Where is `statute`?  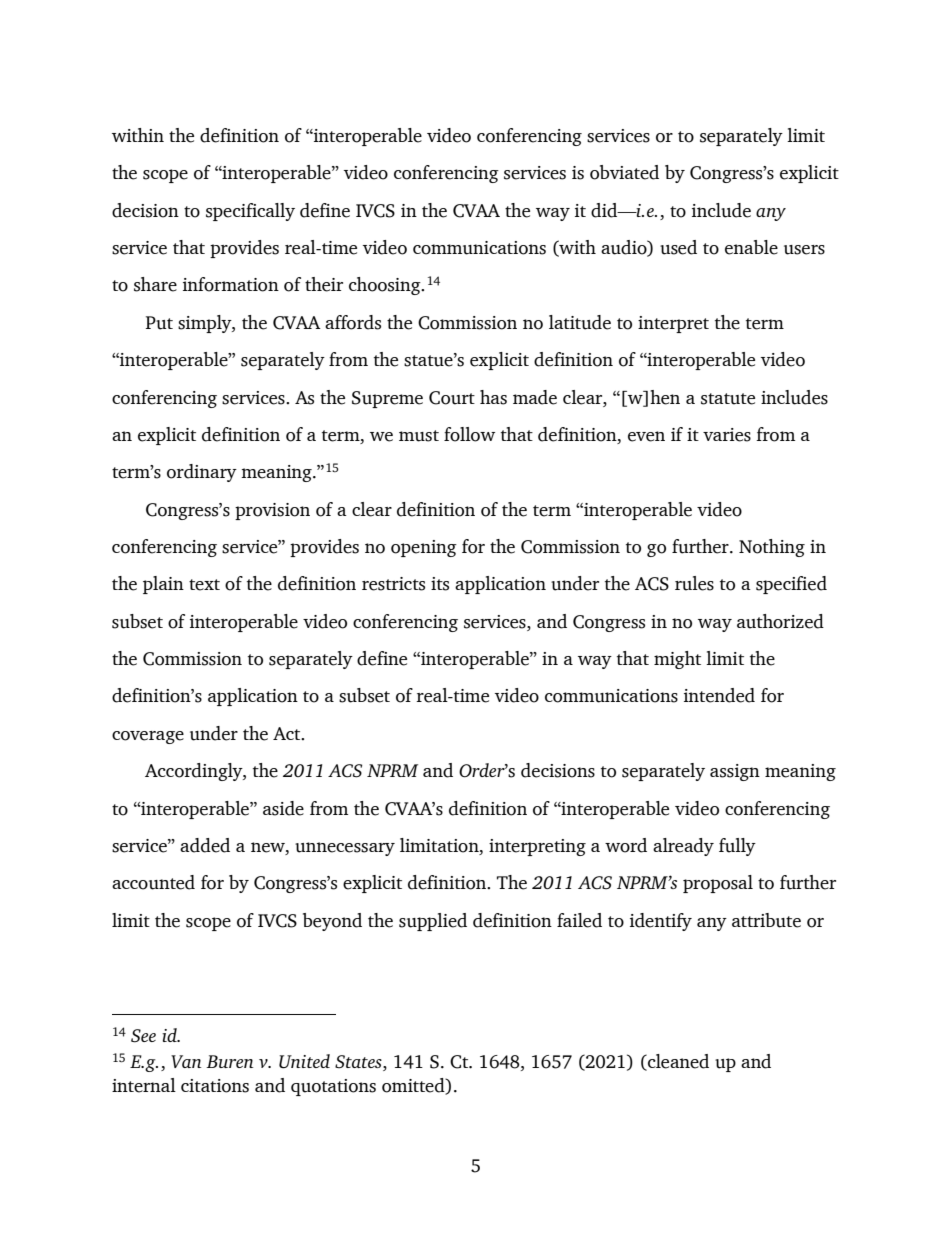
statute is located at coordinates (728, 399).
